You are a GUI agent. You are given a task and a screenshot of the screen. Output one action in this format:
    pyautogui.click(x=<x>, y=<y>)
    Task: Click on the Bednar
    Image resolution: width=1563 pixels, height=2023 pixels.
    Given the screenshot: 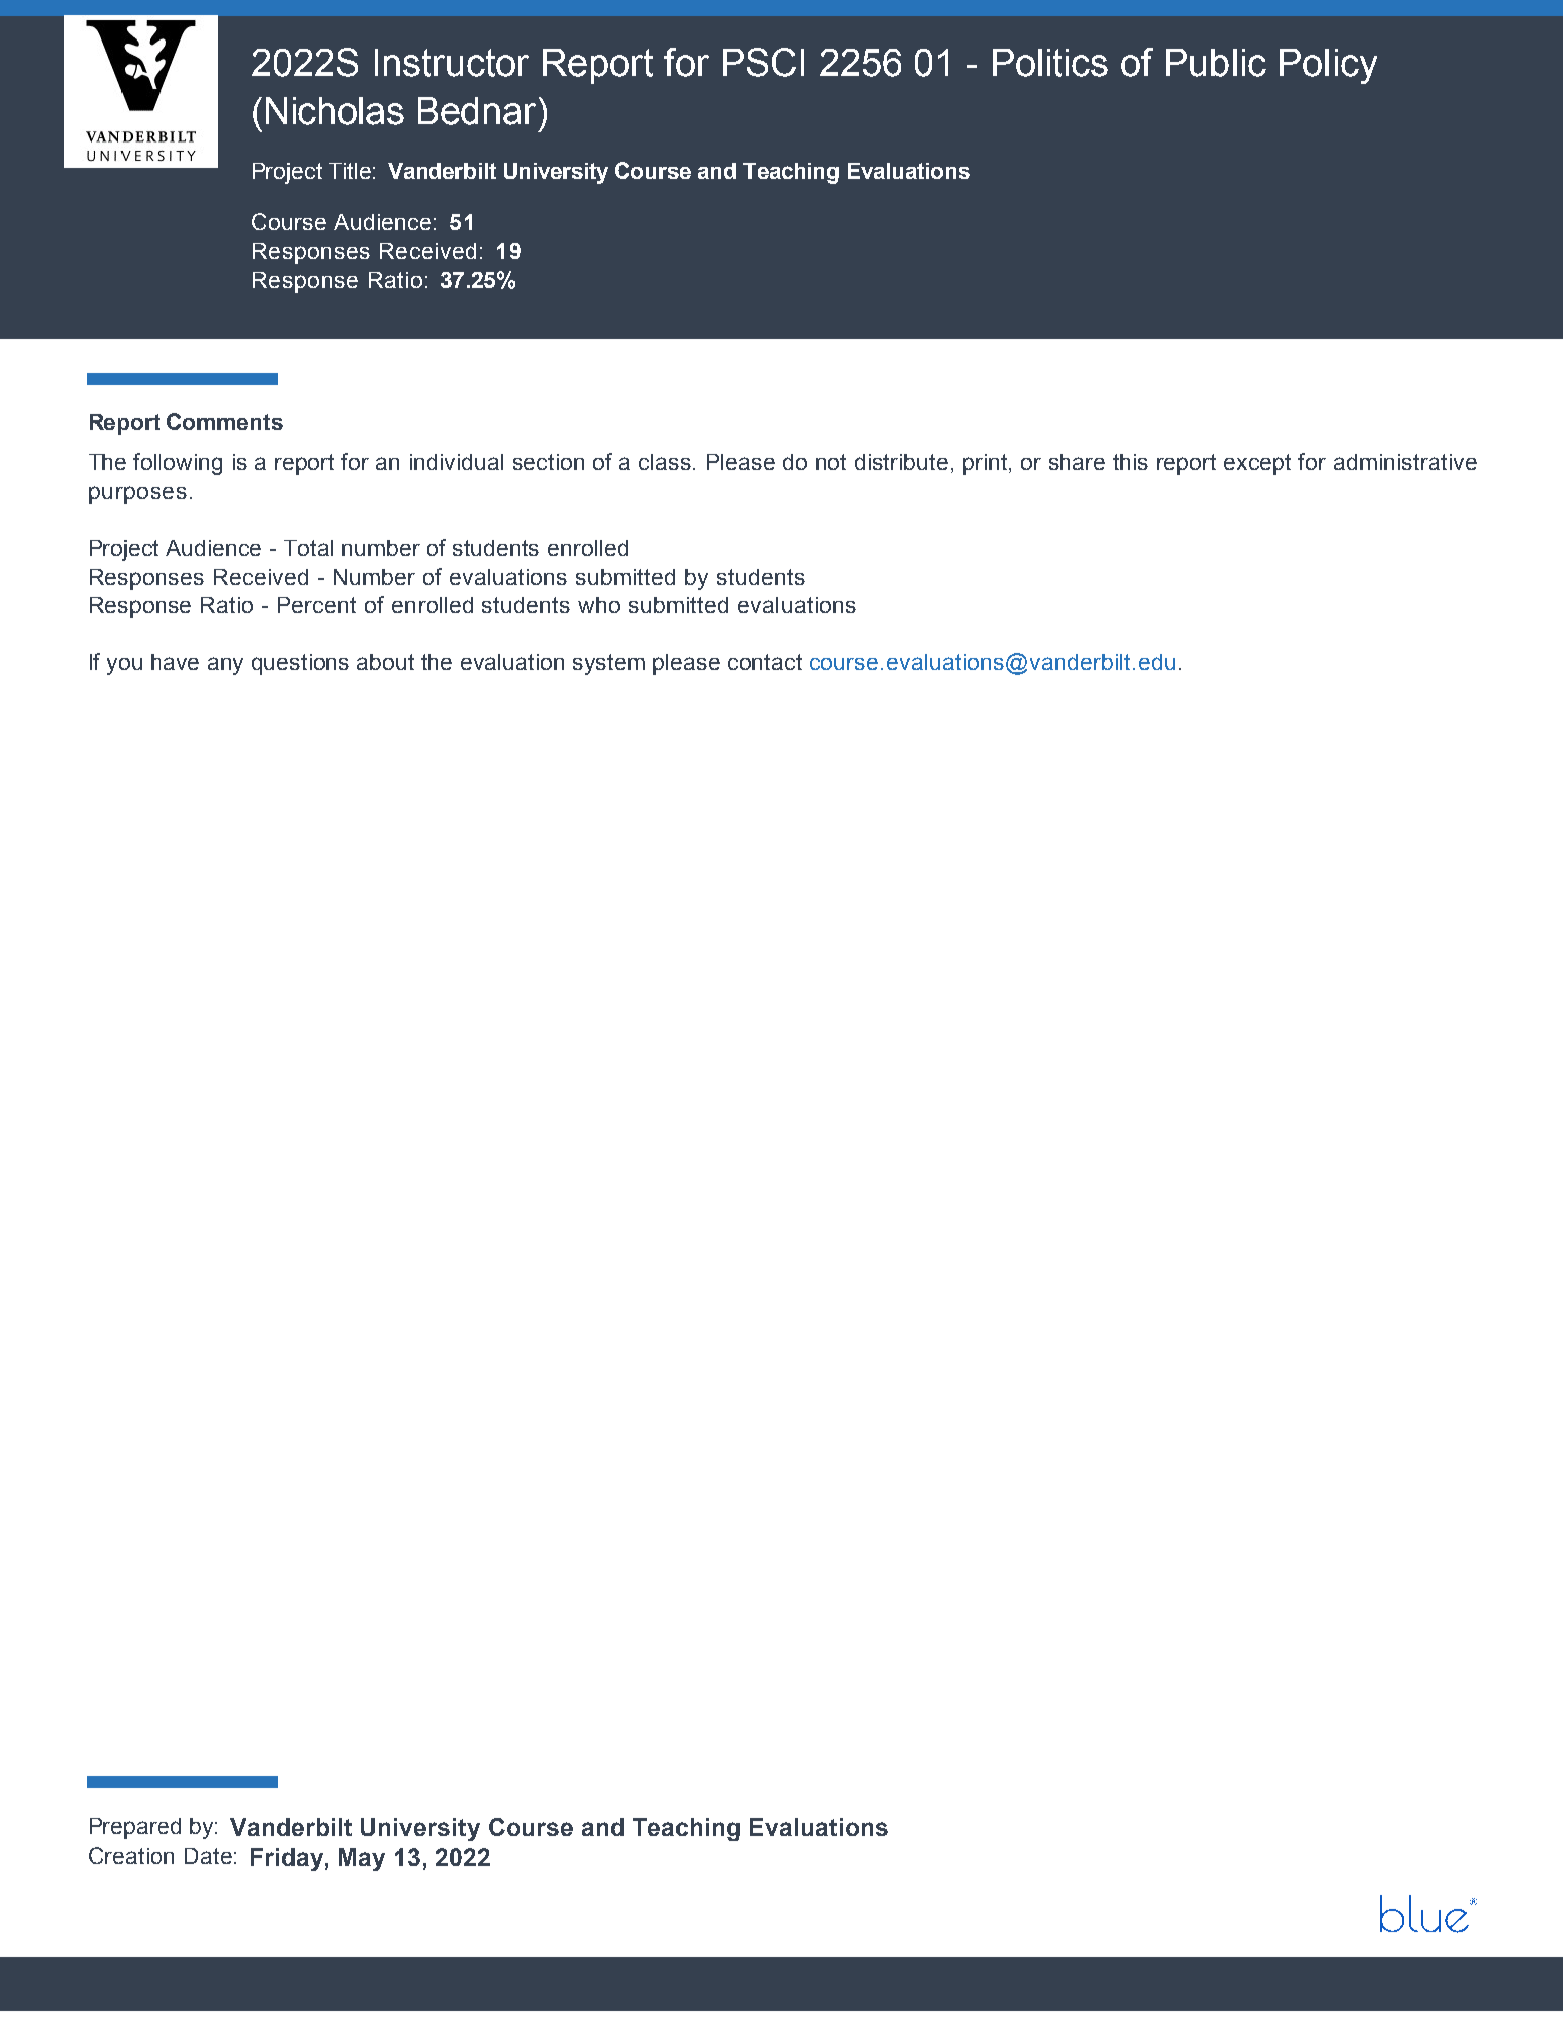 What is the action you would take?
    pyautogui.click(x=477, y=111)
